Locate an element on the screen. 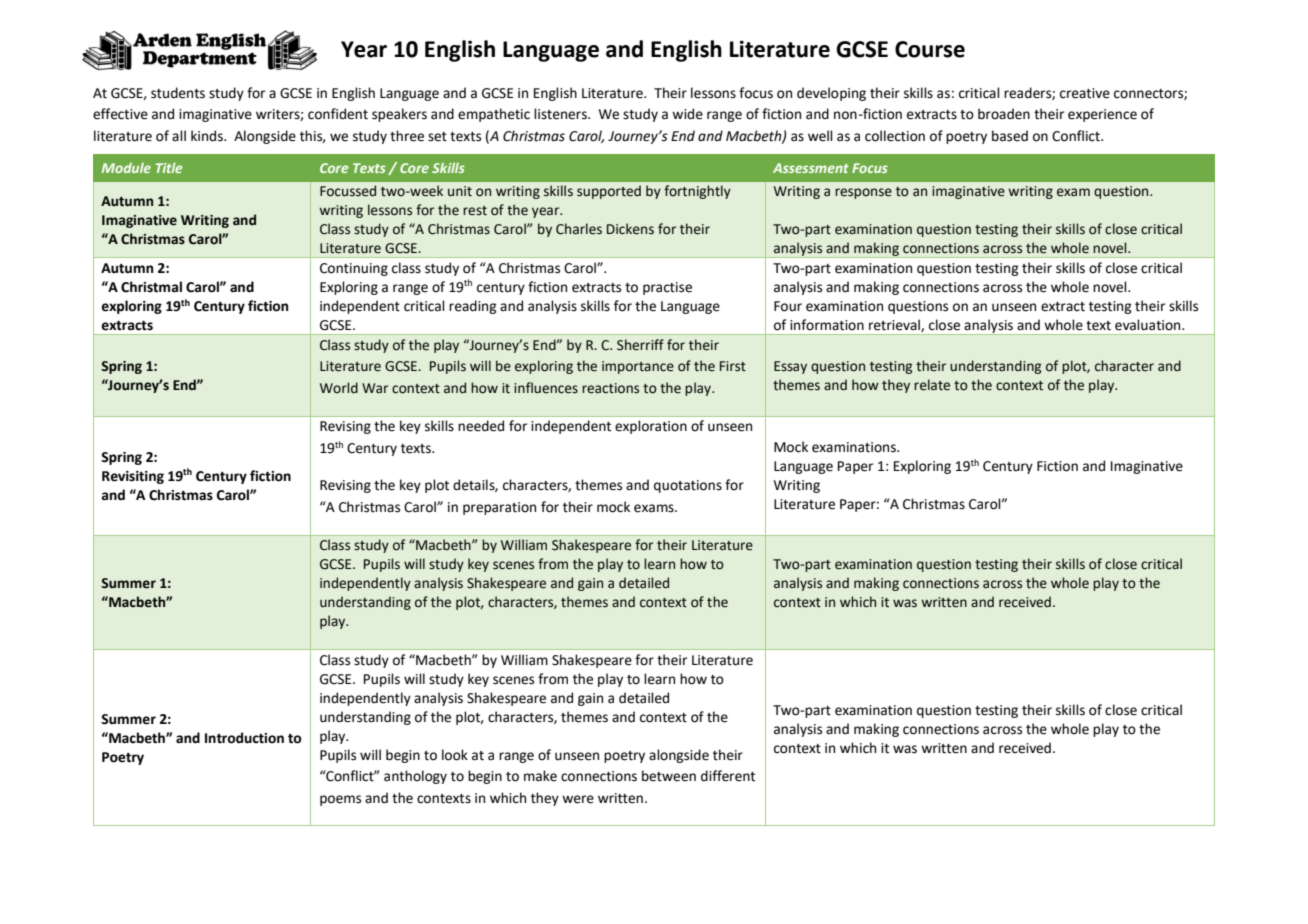 The width and height of the screenshot is (1308, 924). quotations is located at coordinates (688, 486).
